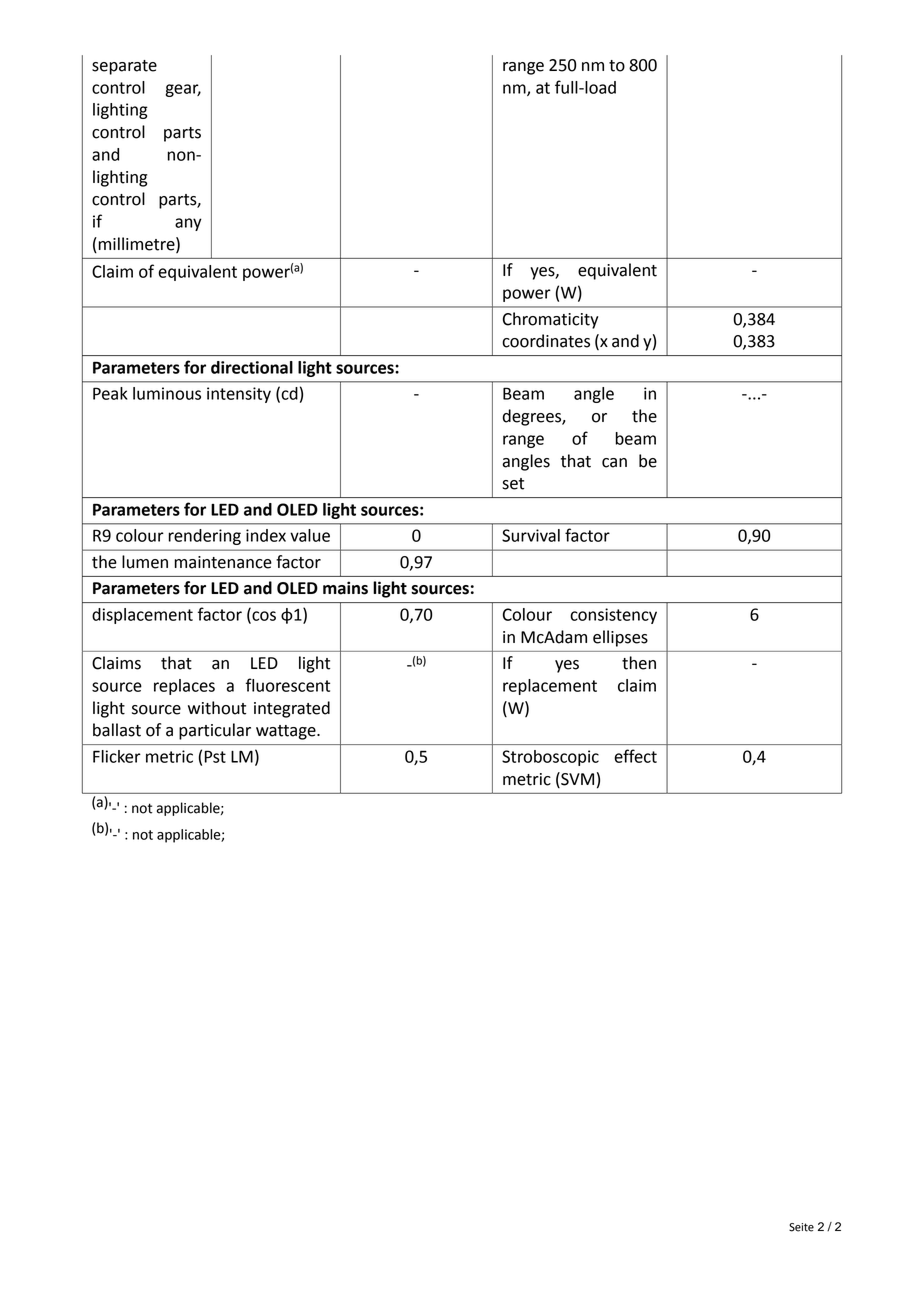  What do you see at coordinates (614, 463) in the screenshot?
I see `can` at bounding box center [614, 463].
